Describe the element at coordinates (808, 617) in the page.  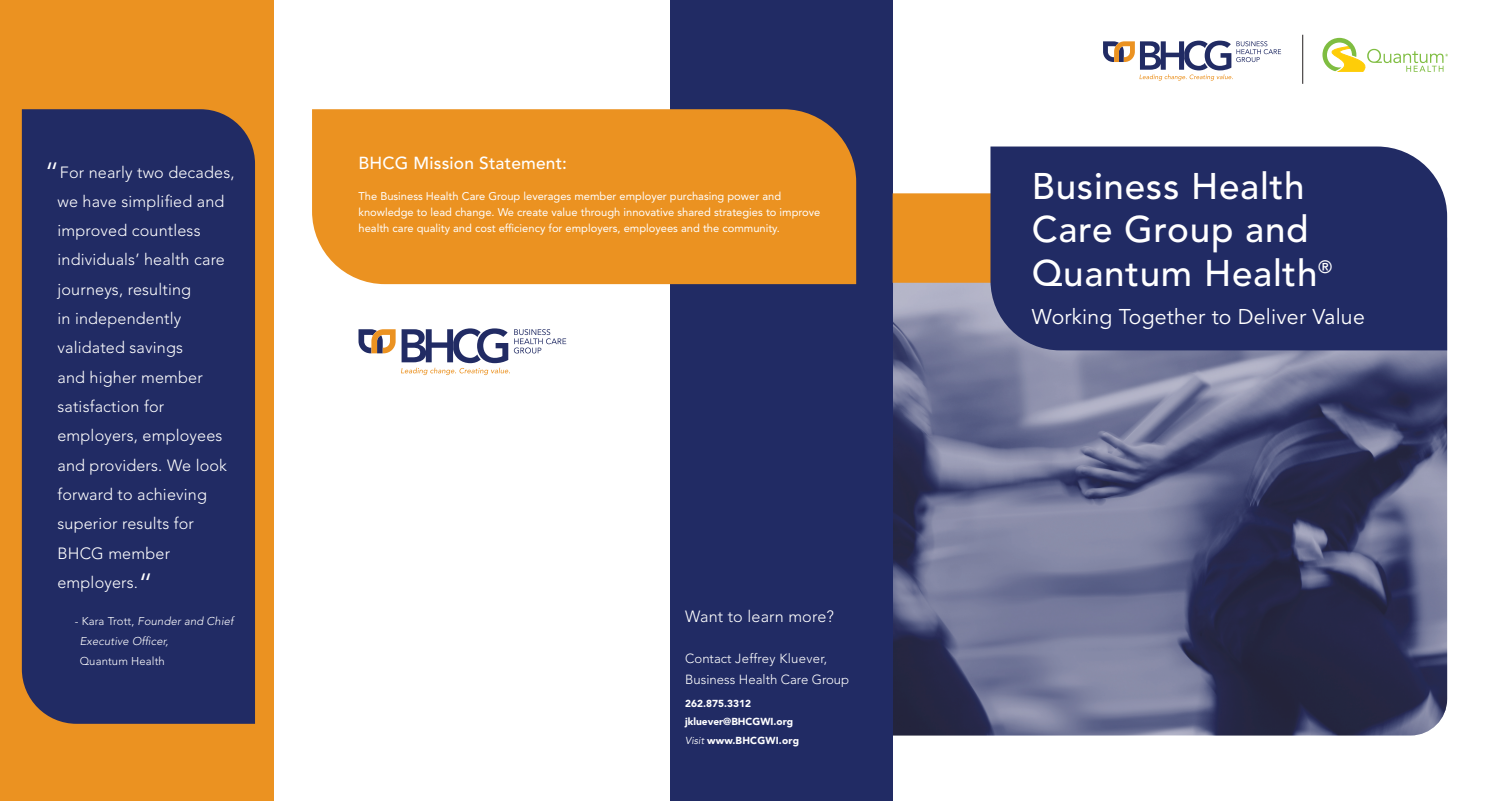
I see `more` at that location.
